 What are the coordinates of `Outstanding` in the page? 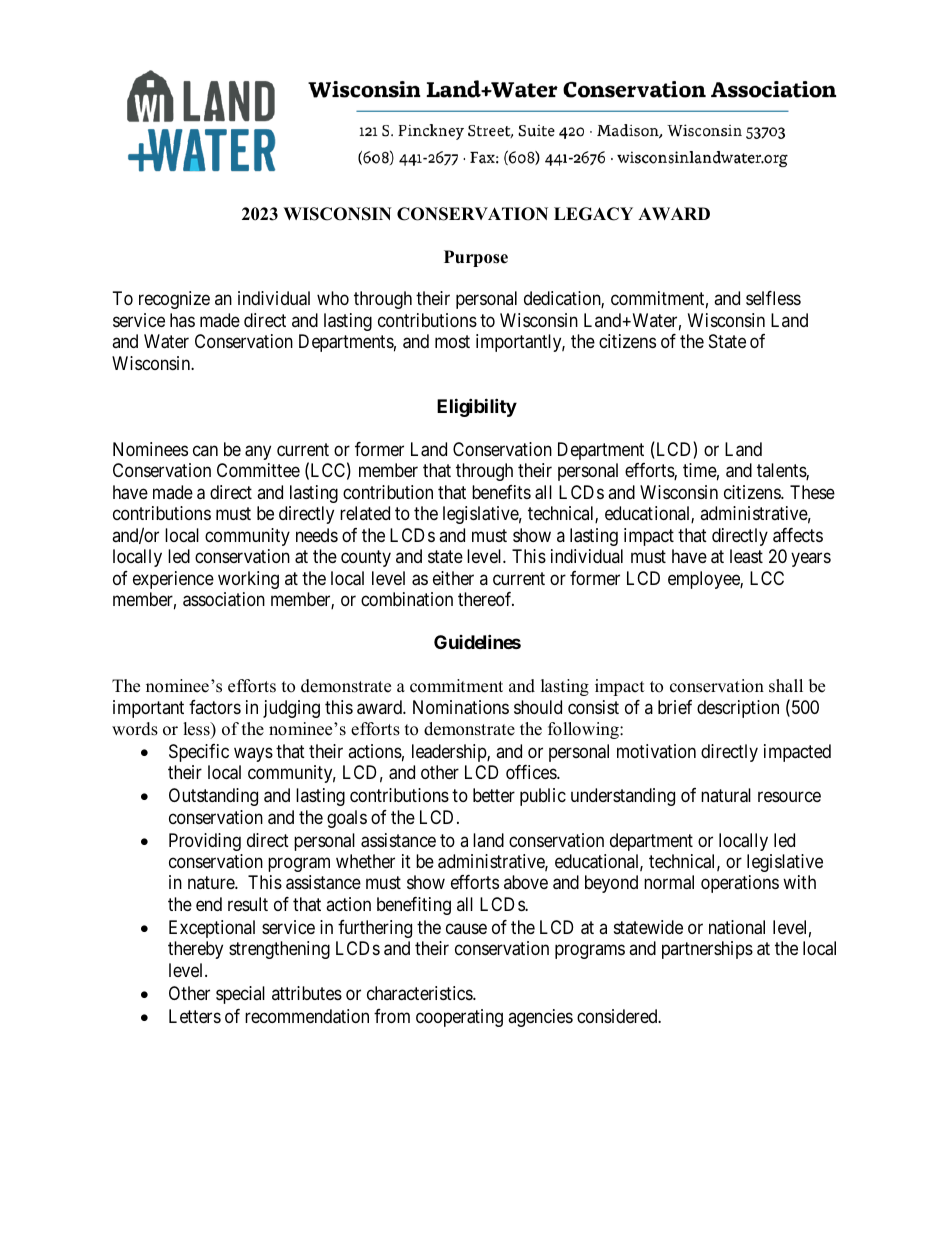 It's located at (213, 797).
